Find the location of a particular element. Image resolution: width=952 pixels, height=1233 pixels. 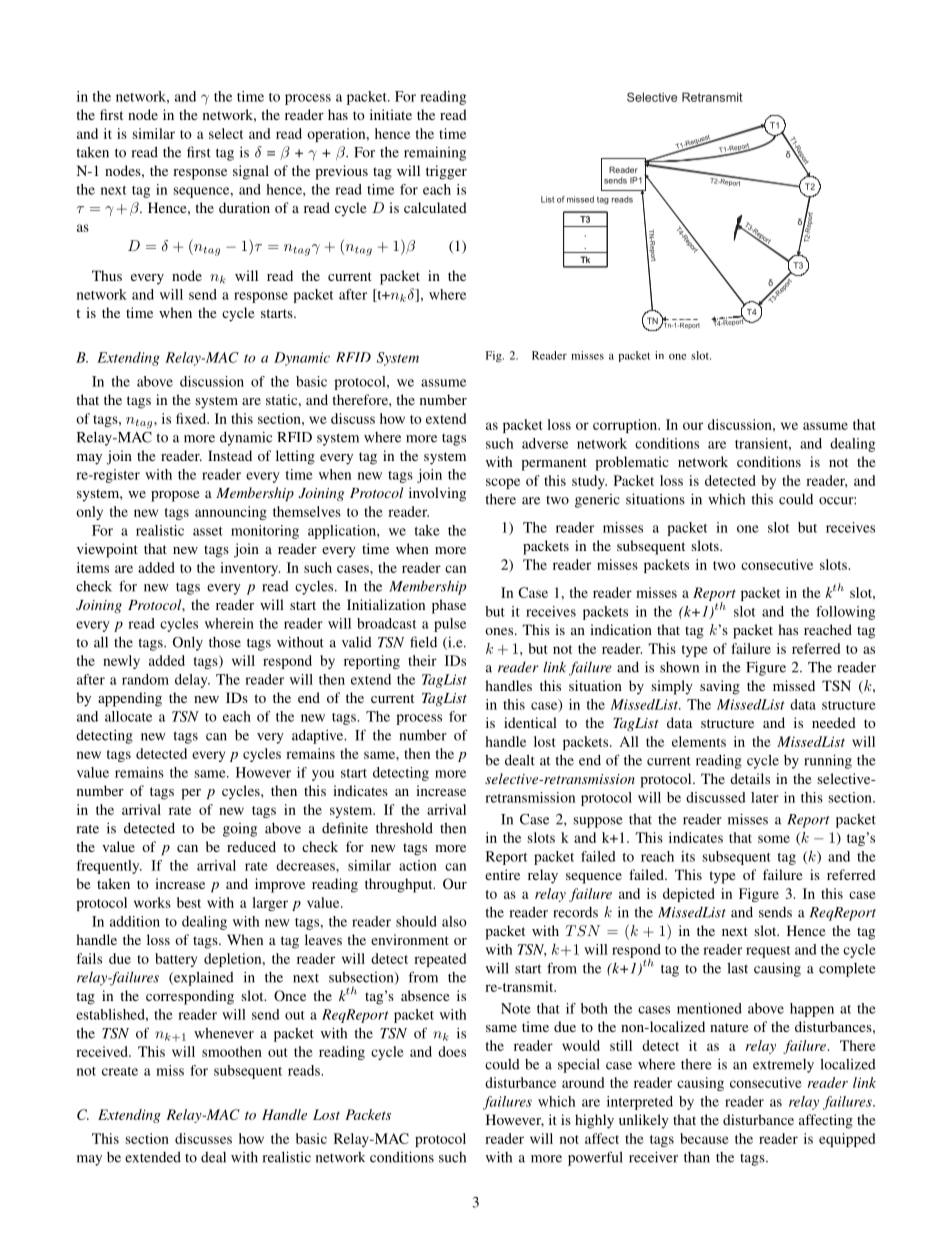

adverse is located at coordinates (545, 443).
